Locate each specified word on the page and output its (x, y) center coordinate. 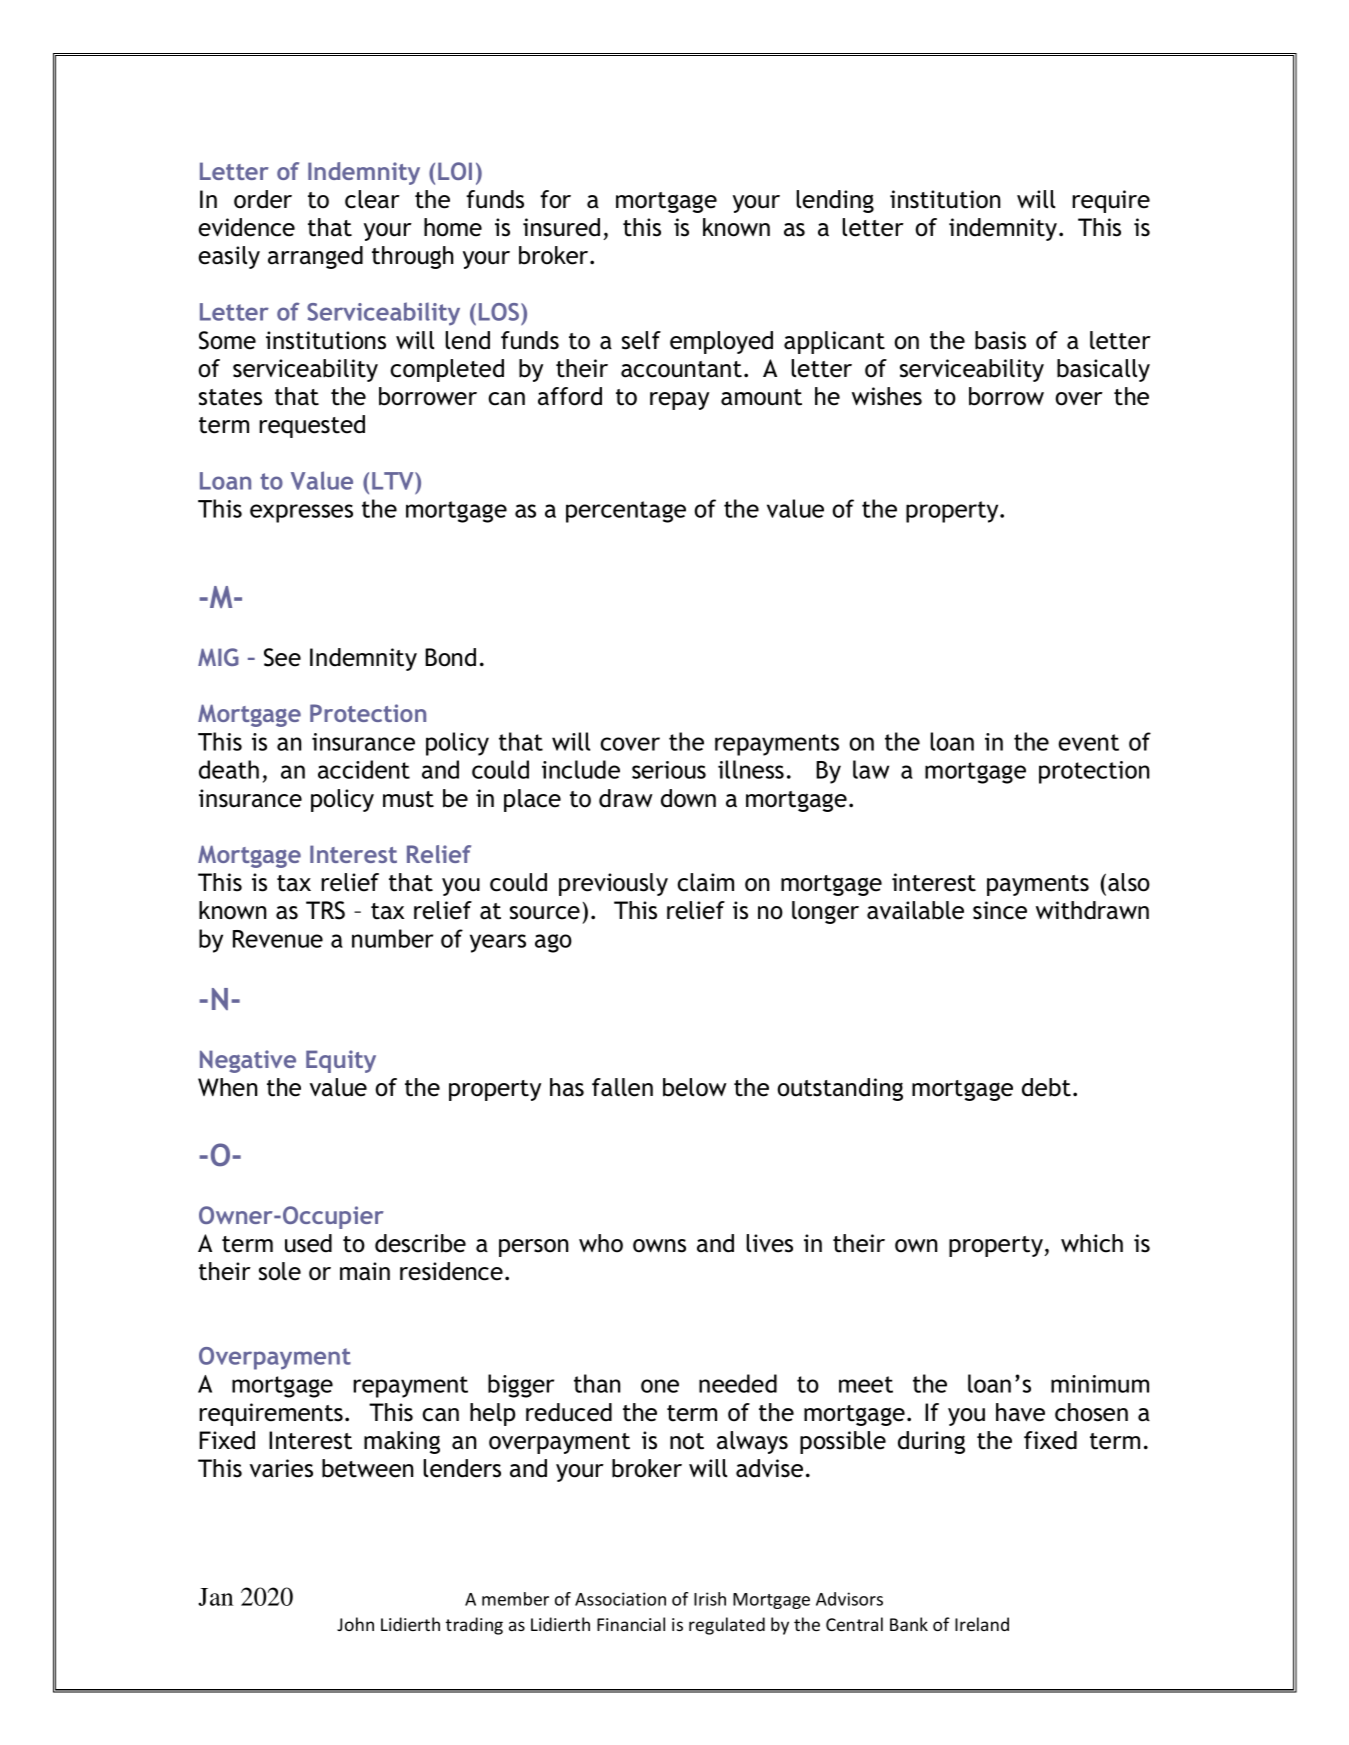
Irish (710, 1599)
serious (669, 770)
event (1088, 742)
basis (1000, 340)
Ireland (982, 1624)
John (355, 1624)
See (282, 657)
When (228, 1087)
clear (372, 199)
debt (1046, 1087)
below (695, 1087)
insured (561, 227)
